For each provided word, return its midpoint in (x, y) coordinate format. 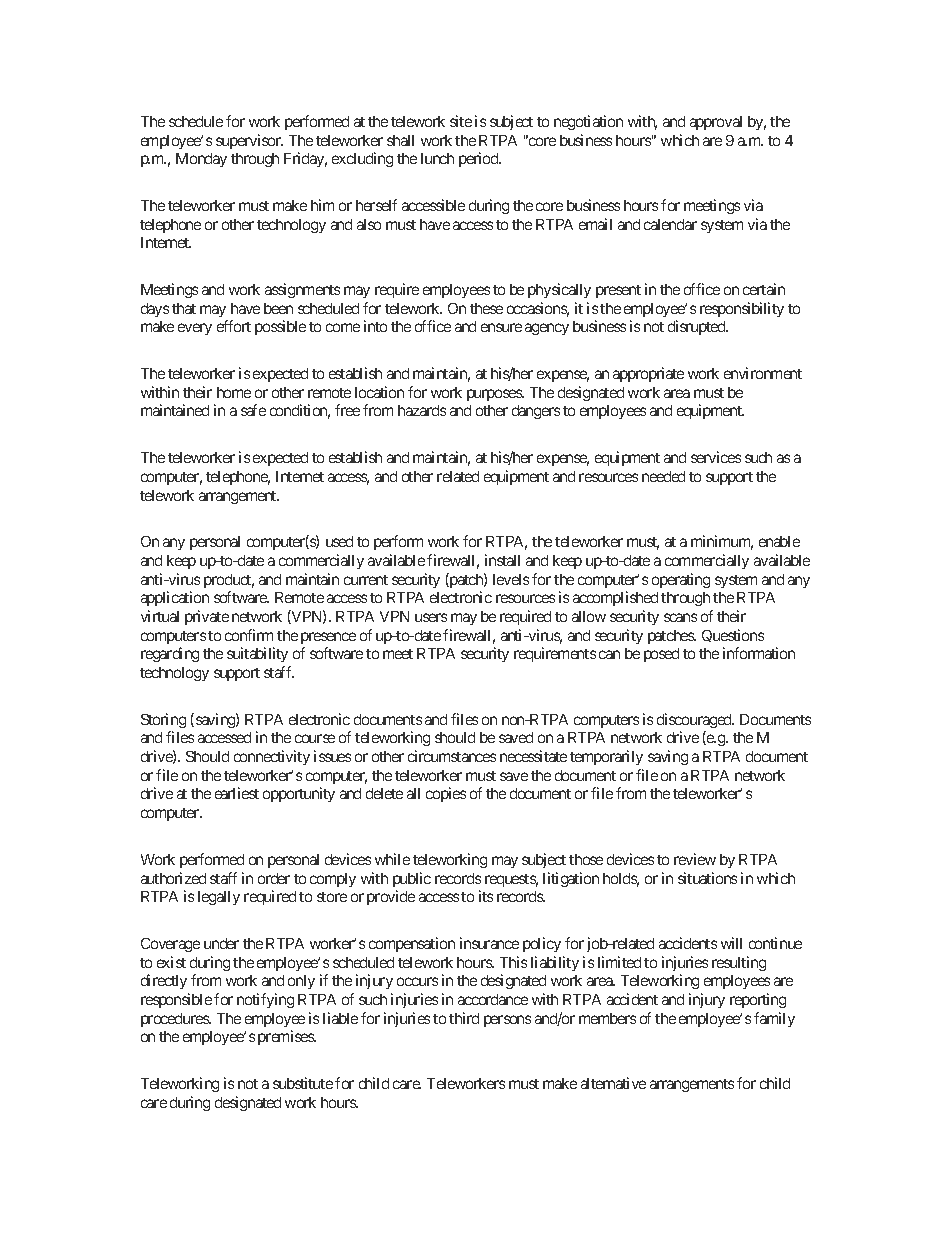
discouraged (695, 720)
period (480, 159)
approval (716, 123)
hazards (422, 410)
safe (253, 410)
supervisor (249, 141)
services (716, 457)
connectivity (272, 757)
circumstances (452, 756)
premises (286, 1037)
